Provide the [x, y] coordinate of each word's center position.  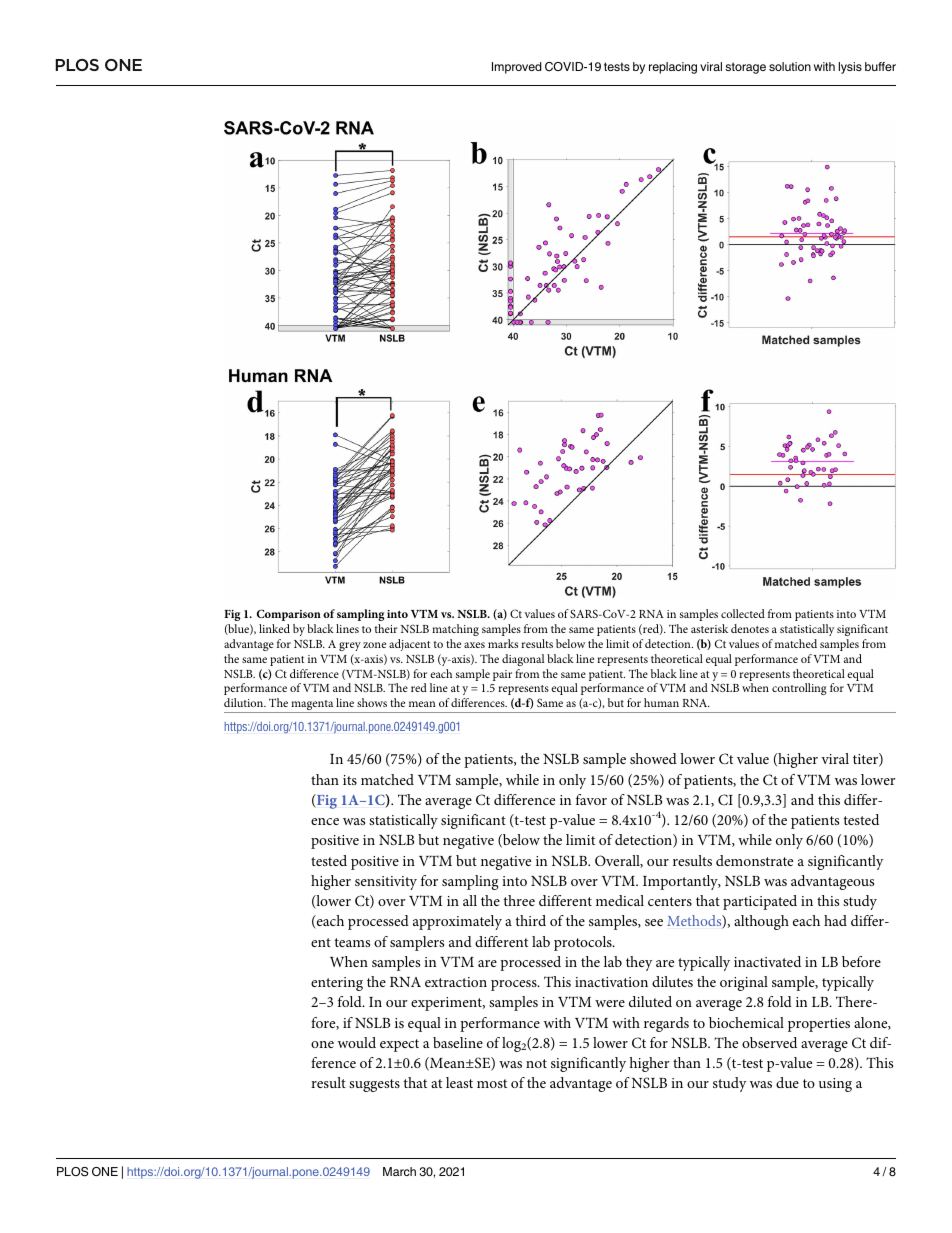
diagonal [523, 660]
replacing [673, 68]
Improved [517, 68]
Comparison [289, 615]
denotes [750, 628]
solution [790, 66]
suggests [374, 1085]
